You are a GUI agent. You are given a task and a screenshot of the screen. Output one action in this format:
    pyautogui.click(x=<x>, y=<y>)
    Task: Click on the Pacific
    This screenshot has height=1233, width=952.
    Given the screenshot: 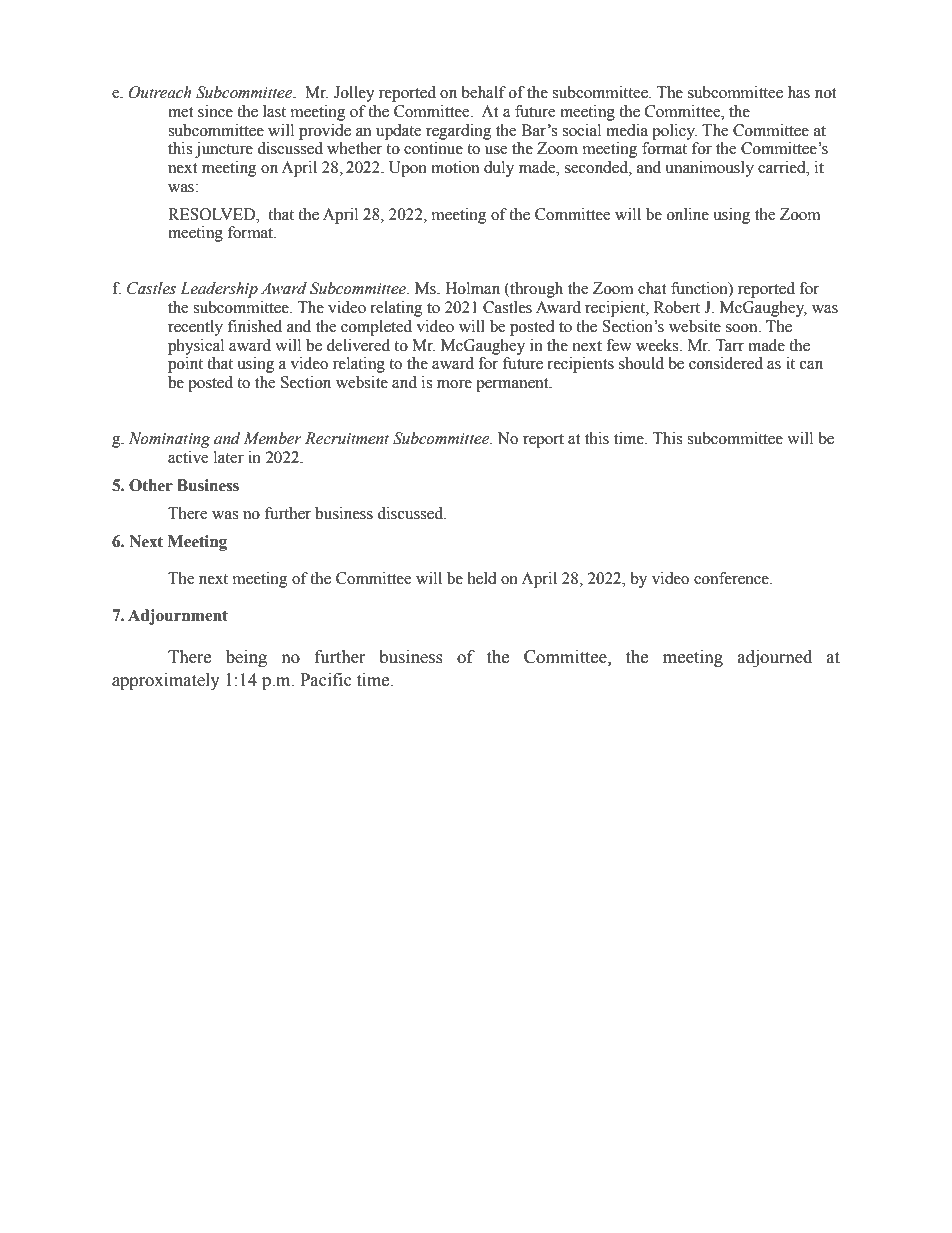 What is the action you would take?
    pyautogui.click(x=326, y=680)
